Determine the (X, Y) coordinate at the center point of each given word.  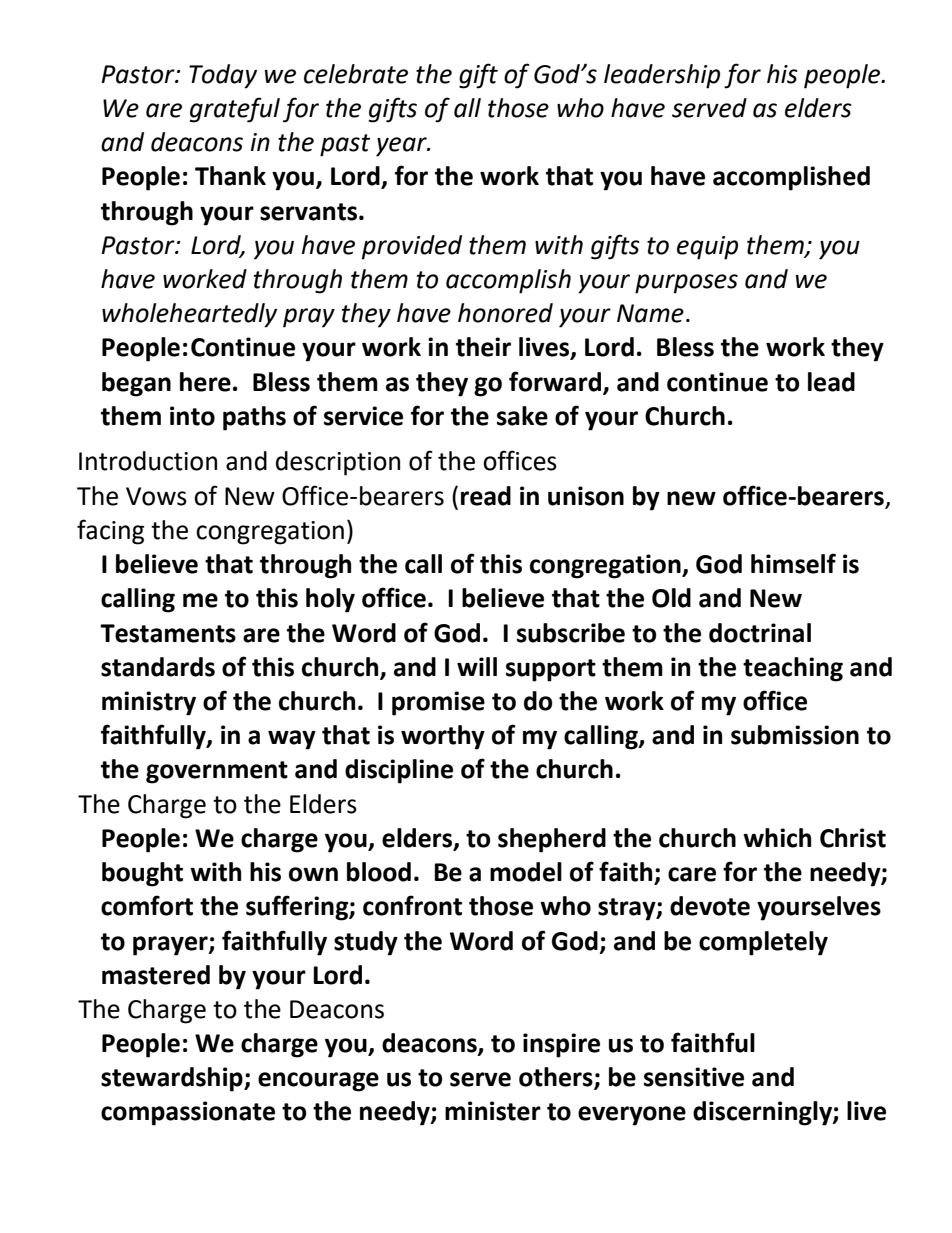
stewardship (173, 1079)
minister (493, 1111)
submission (795, 735)
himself (793, 563)
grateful (235, 110)
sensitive (694, 1077)
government (217, 772)
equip (707, 248)
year (402, 147)
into (192, 416)
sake (522, 416)
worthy (443, 737)
